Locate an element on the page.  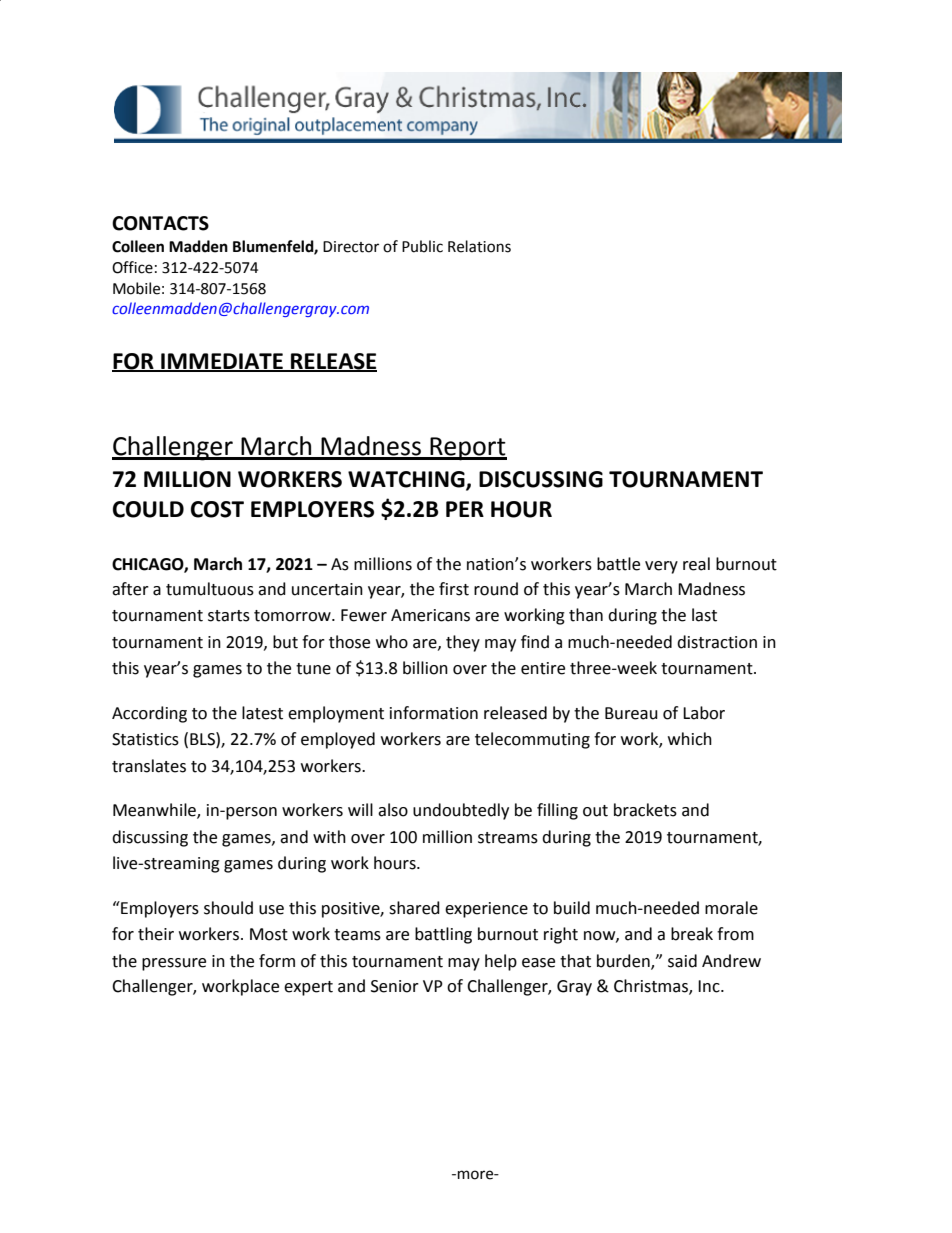
tumultuous is located at coordinates (210, 589).
